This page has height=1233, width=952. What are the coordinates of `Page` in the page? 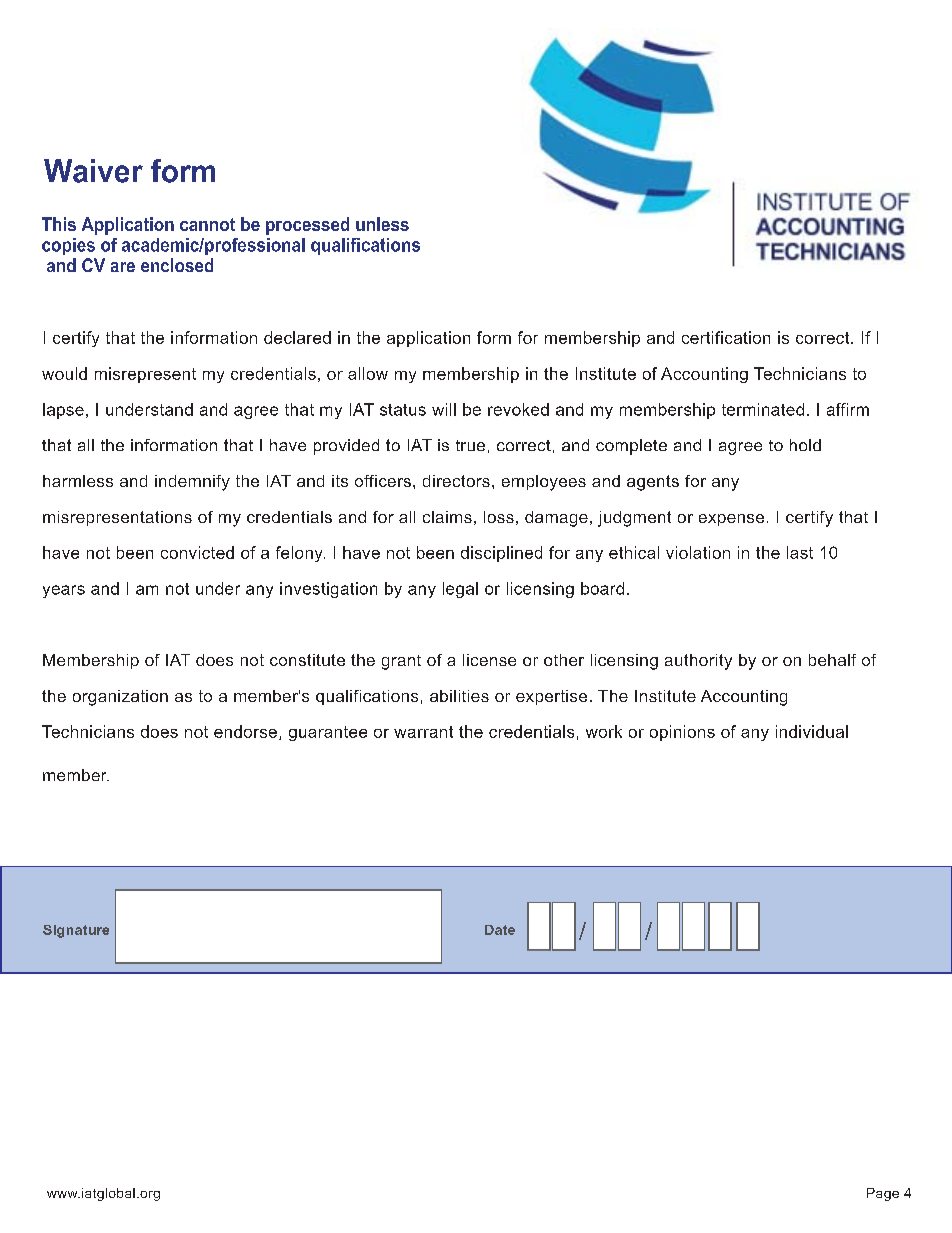 It's located at (883, 1194).
